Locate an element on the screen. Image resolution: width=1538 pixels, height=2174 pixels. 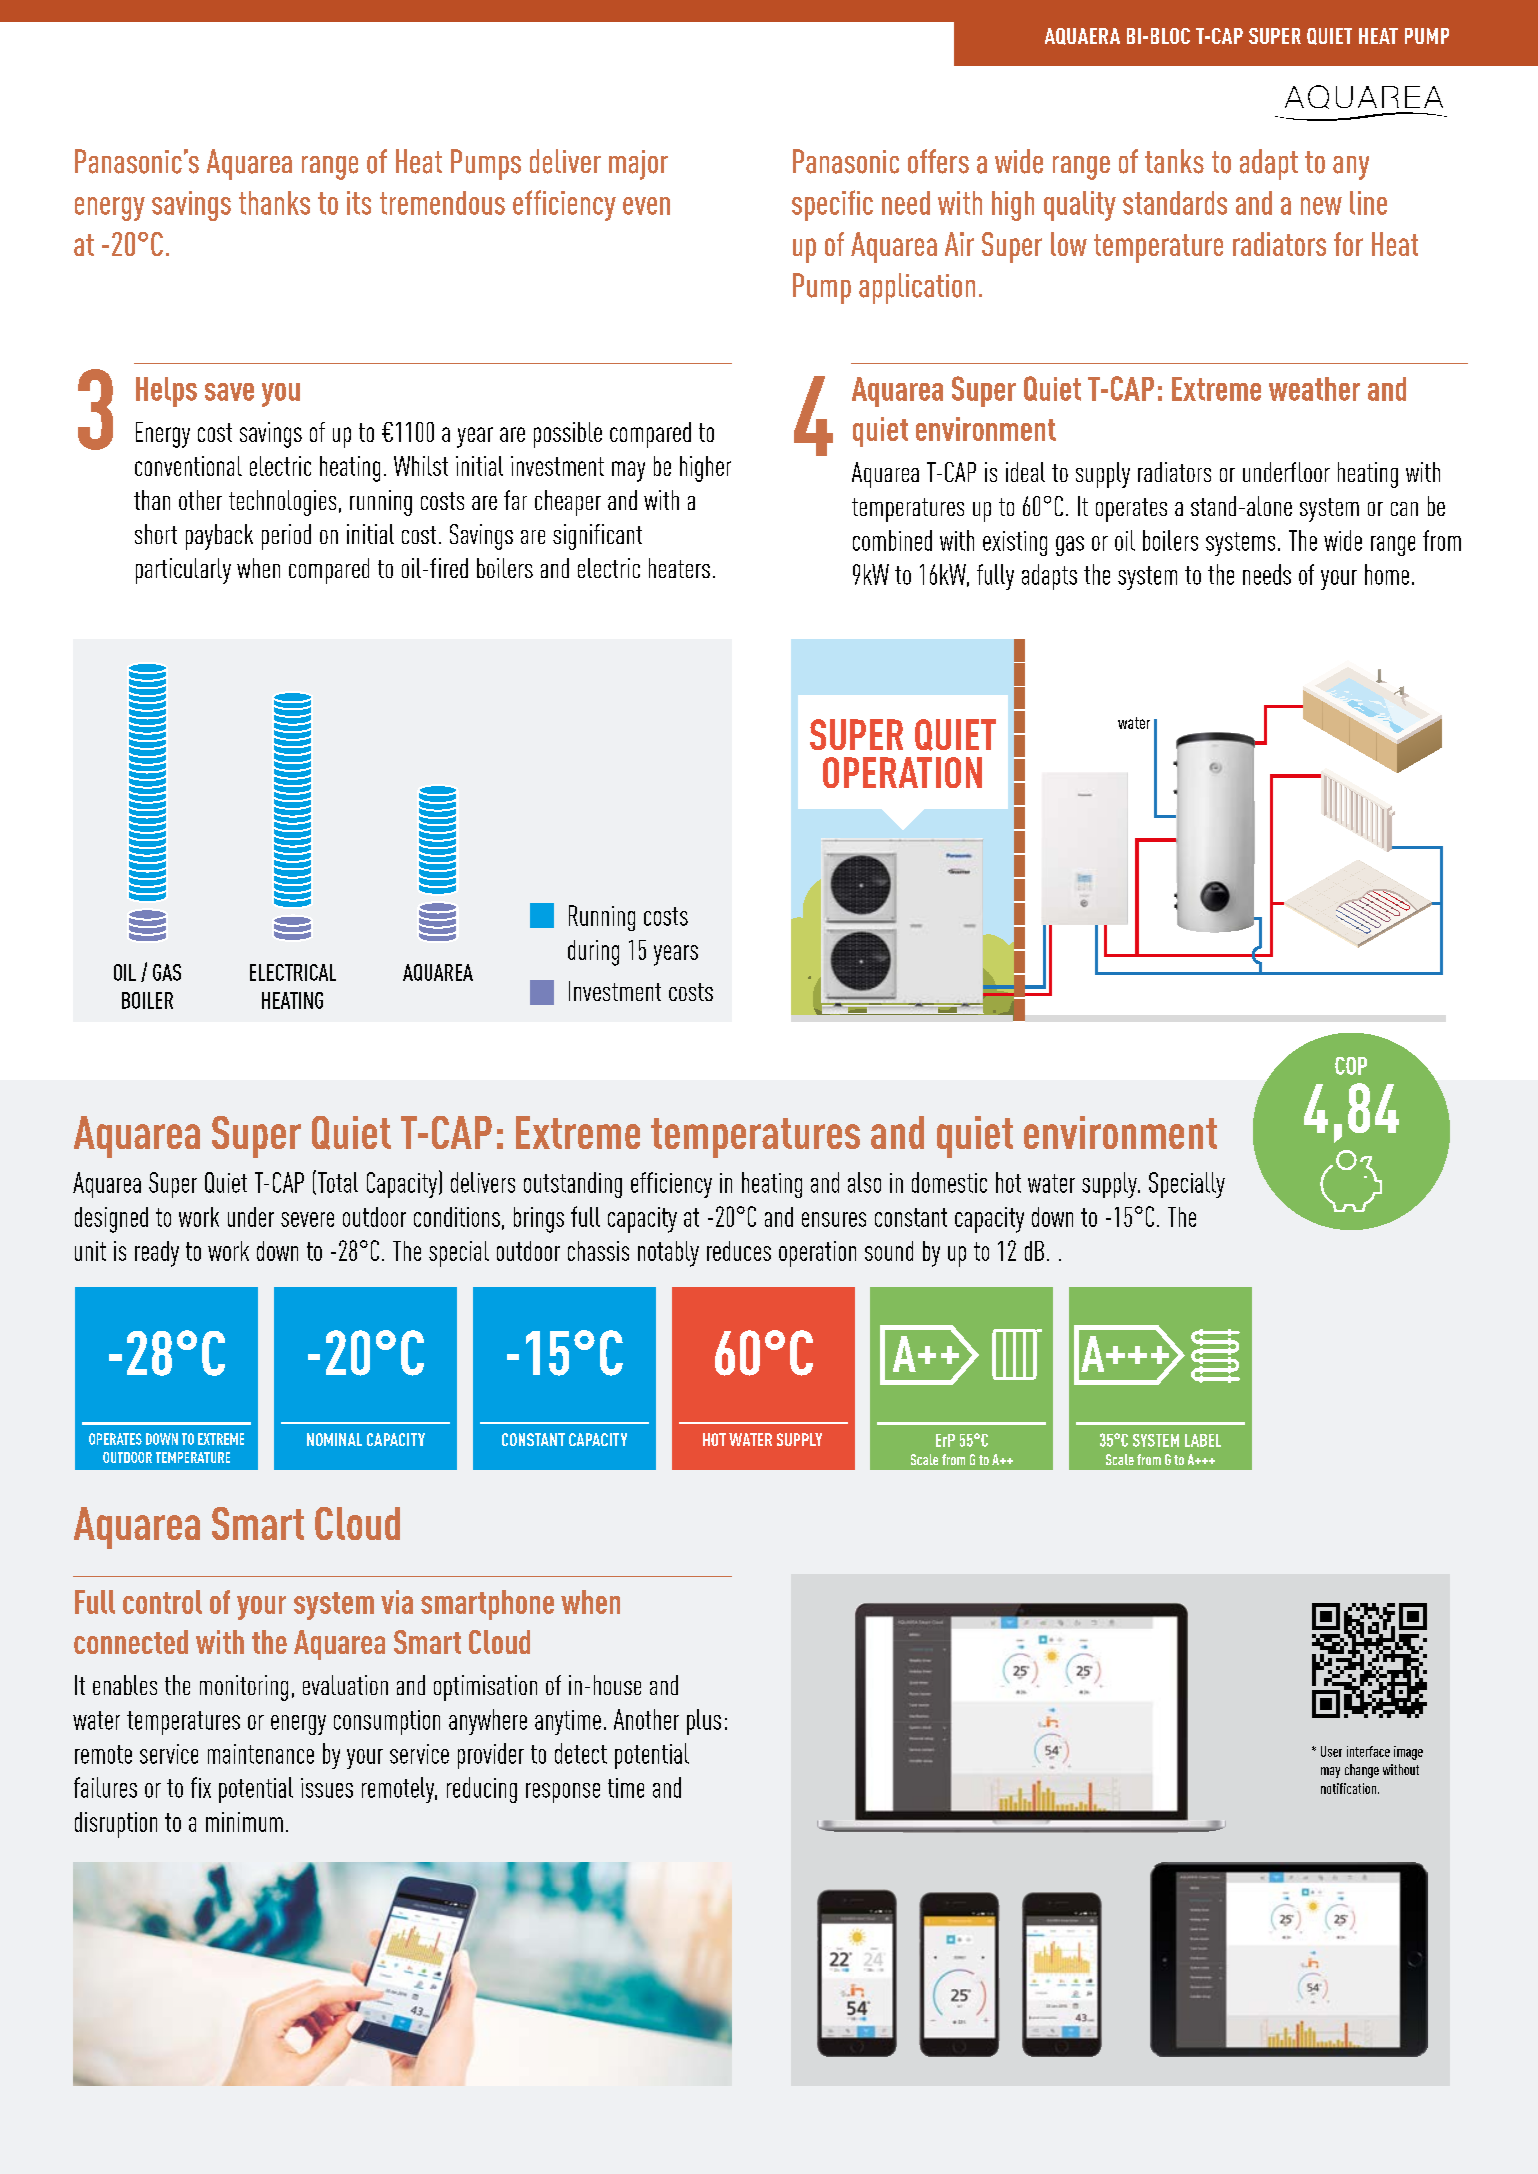
specific is located at coordinates (832, 205).
